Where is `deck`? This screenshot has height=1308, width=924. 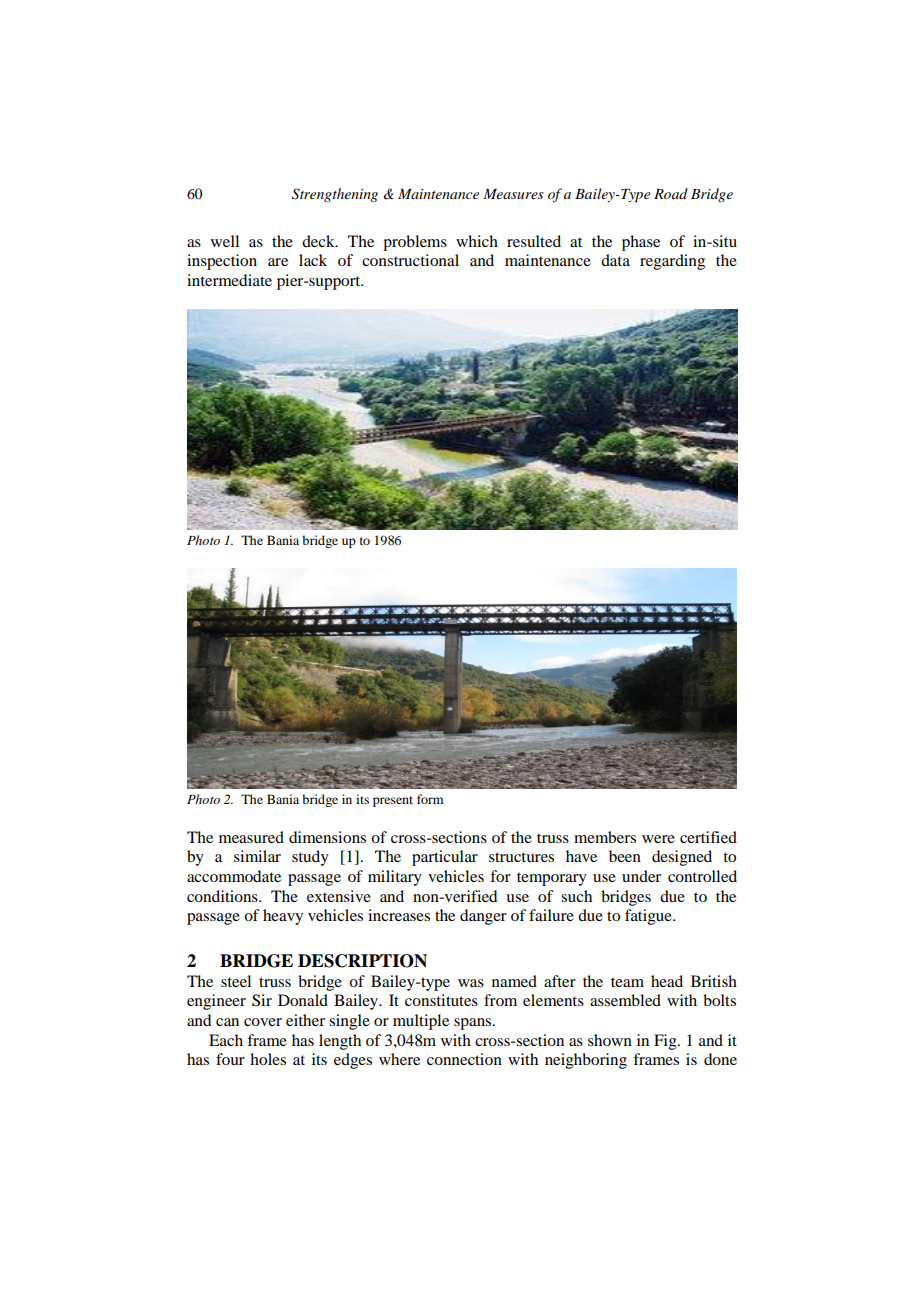
deck is located at coordinates (319, 241).
